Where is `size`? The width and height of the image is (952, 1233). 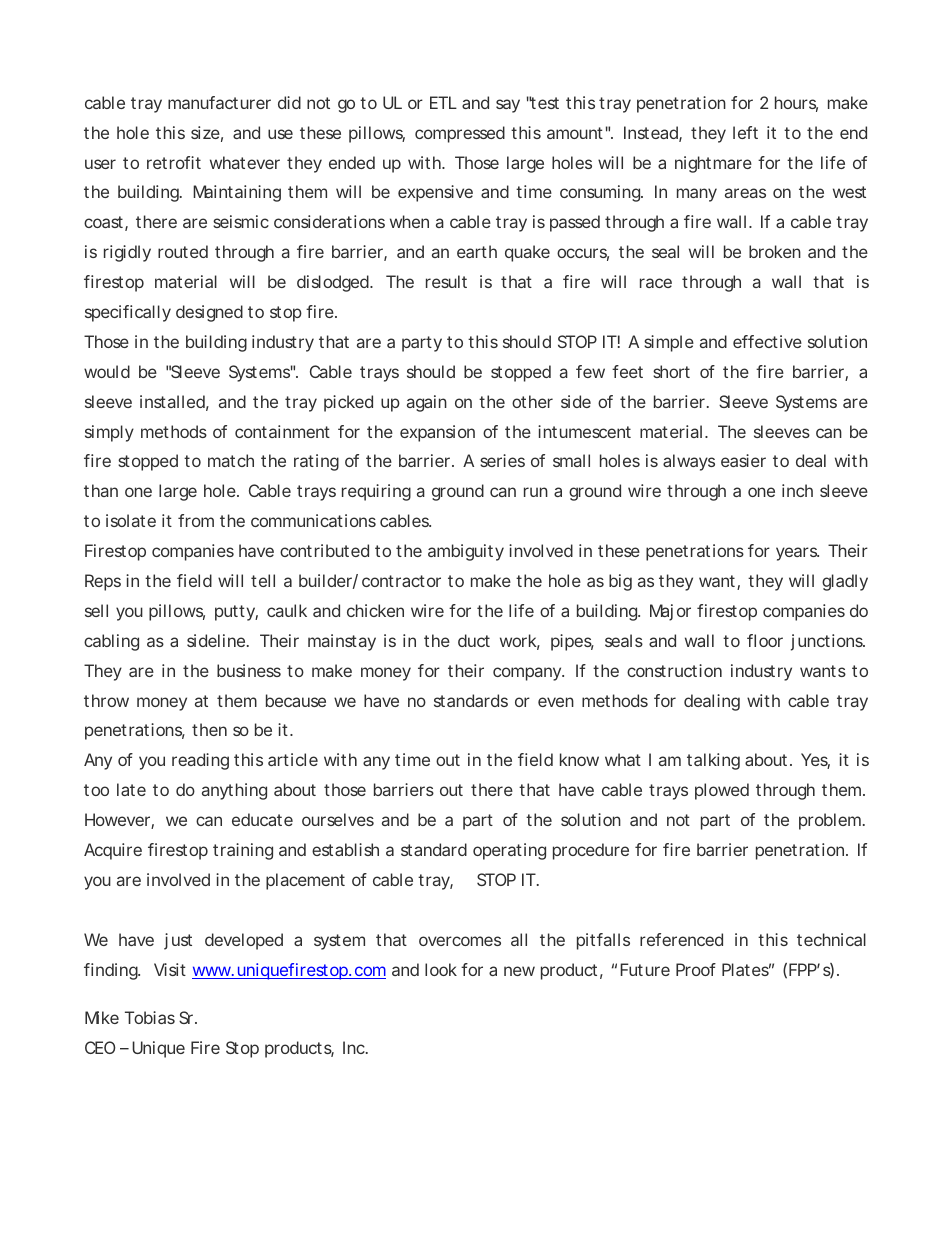
size is located at coordinates (205, 132).
